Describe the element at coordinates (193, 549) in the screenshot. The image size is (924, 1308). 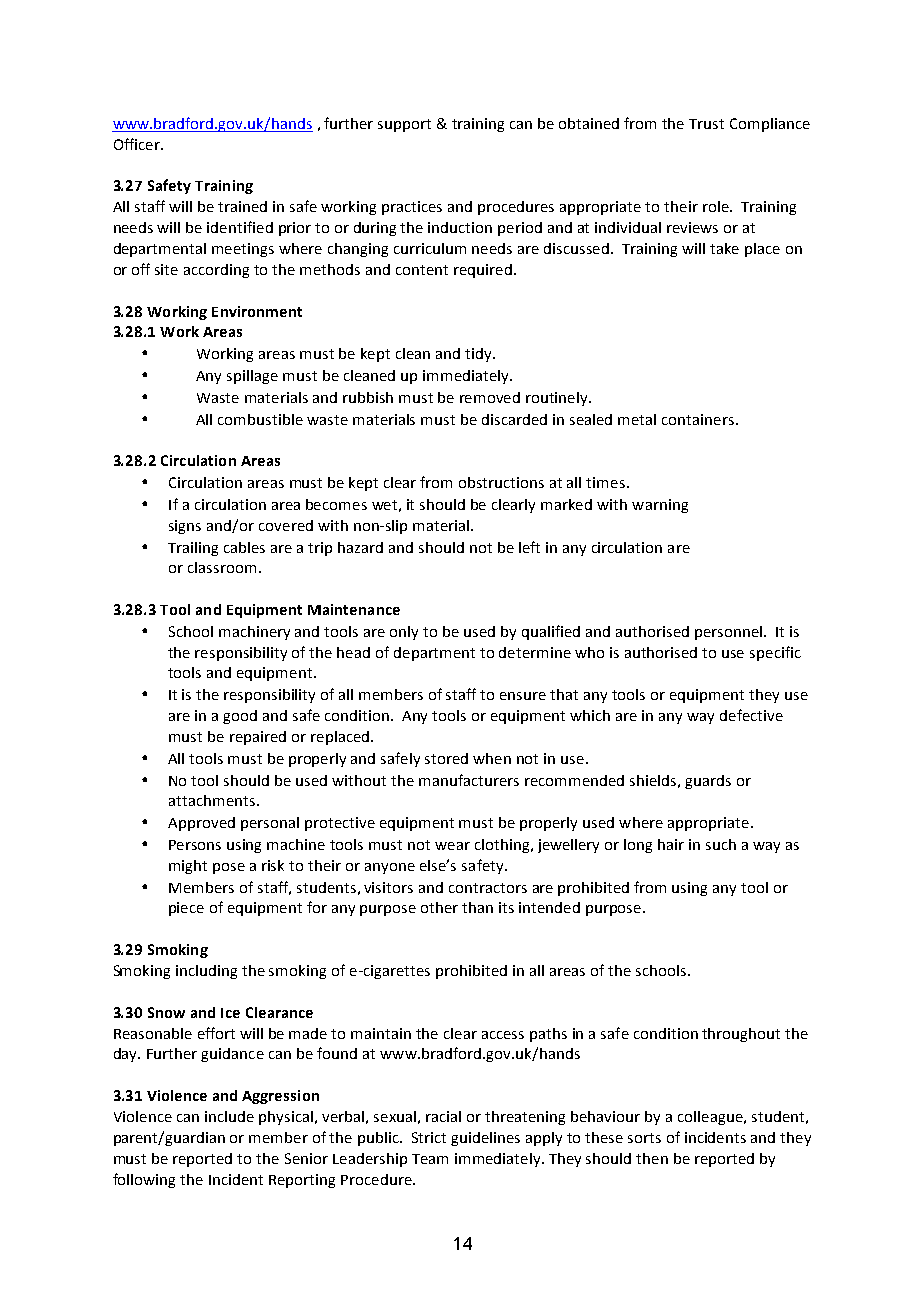
I see `Trailing` at that location.
